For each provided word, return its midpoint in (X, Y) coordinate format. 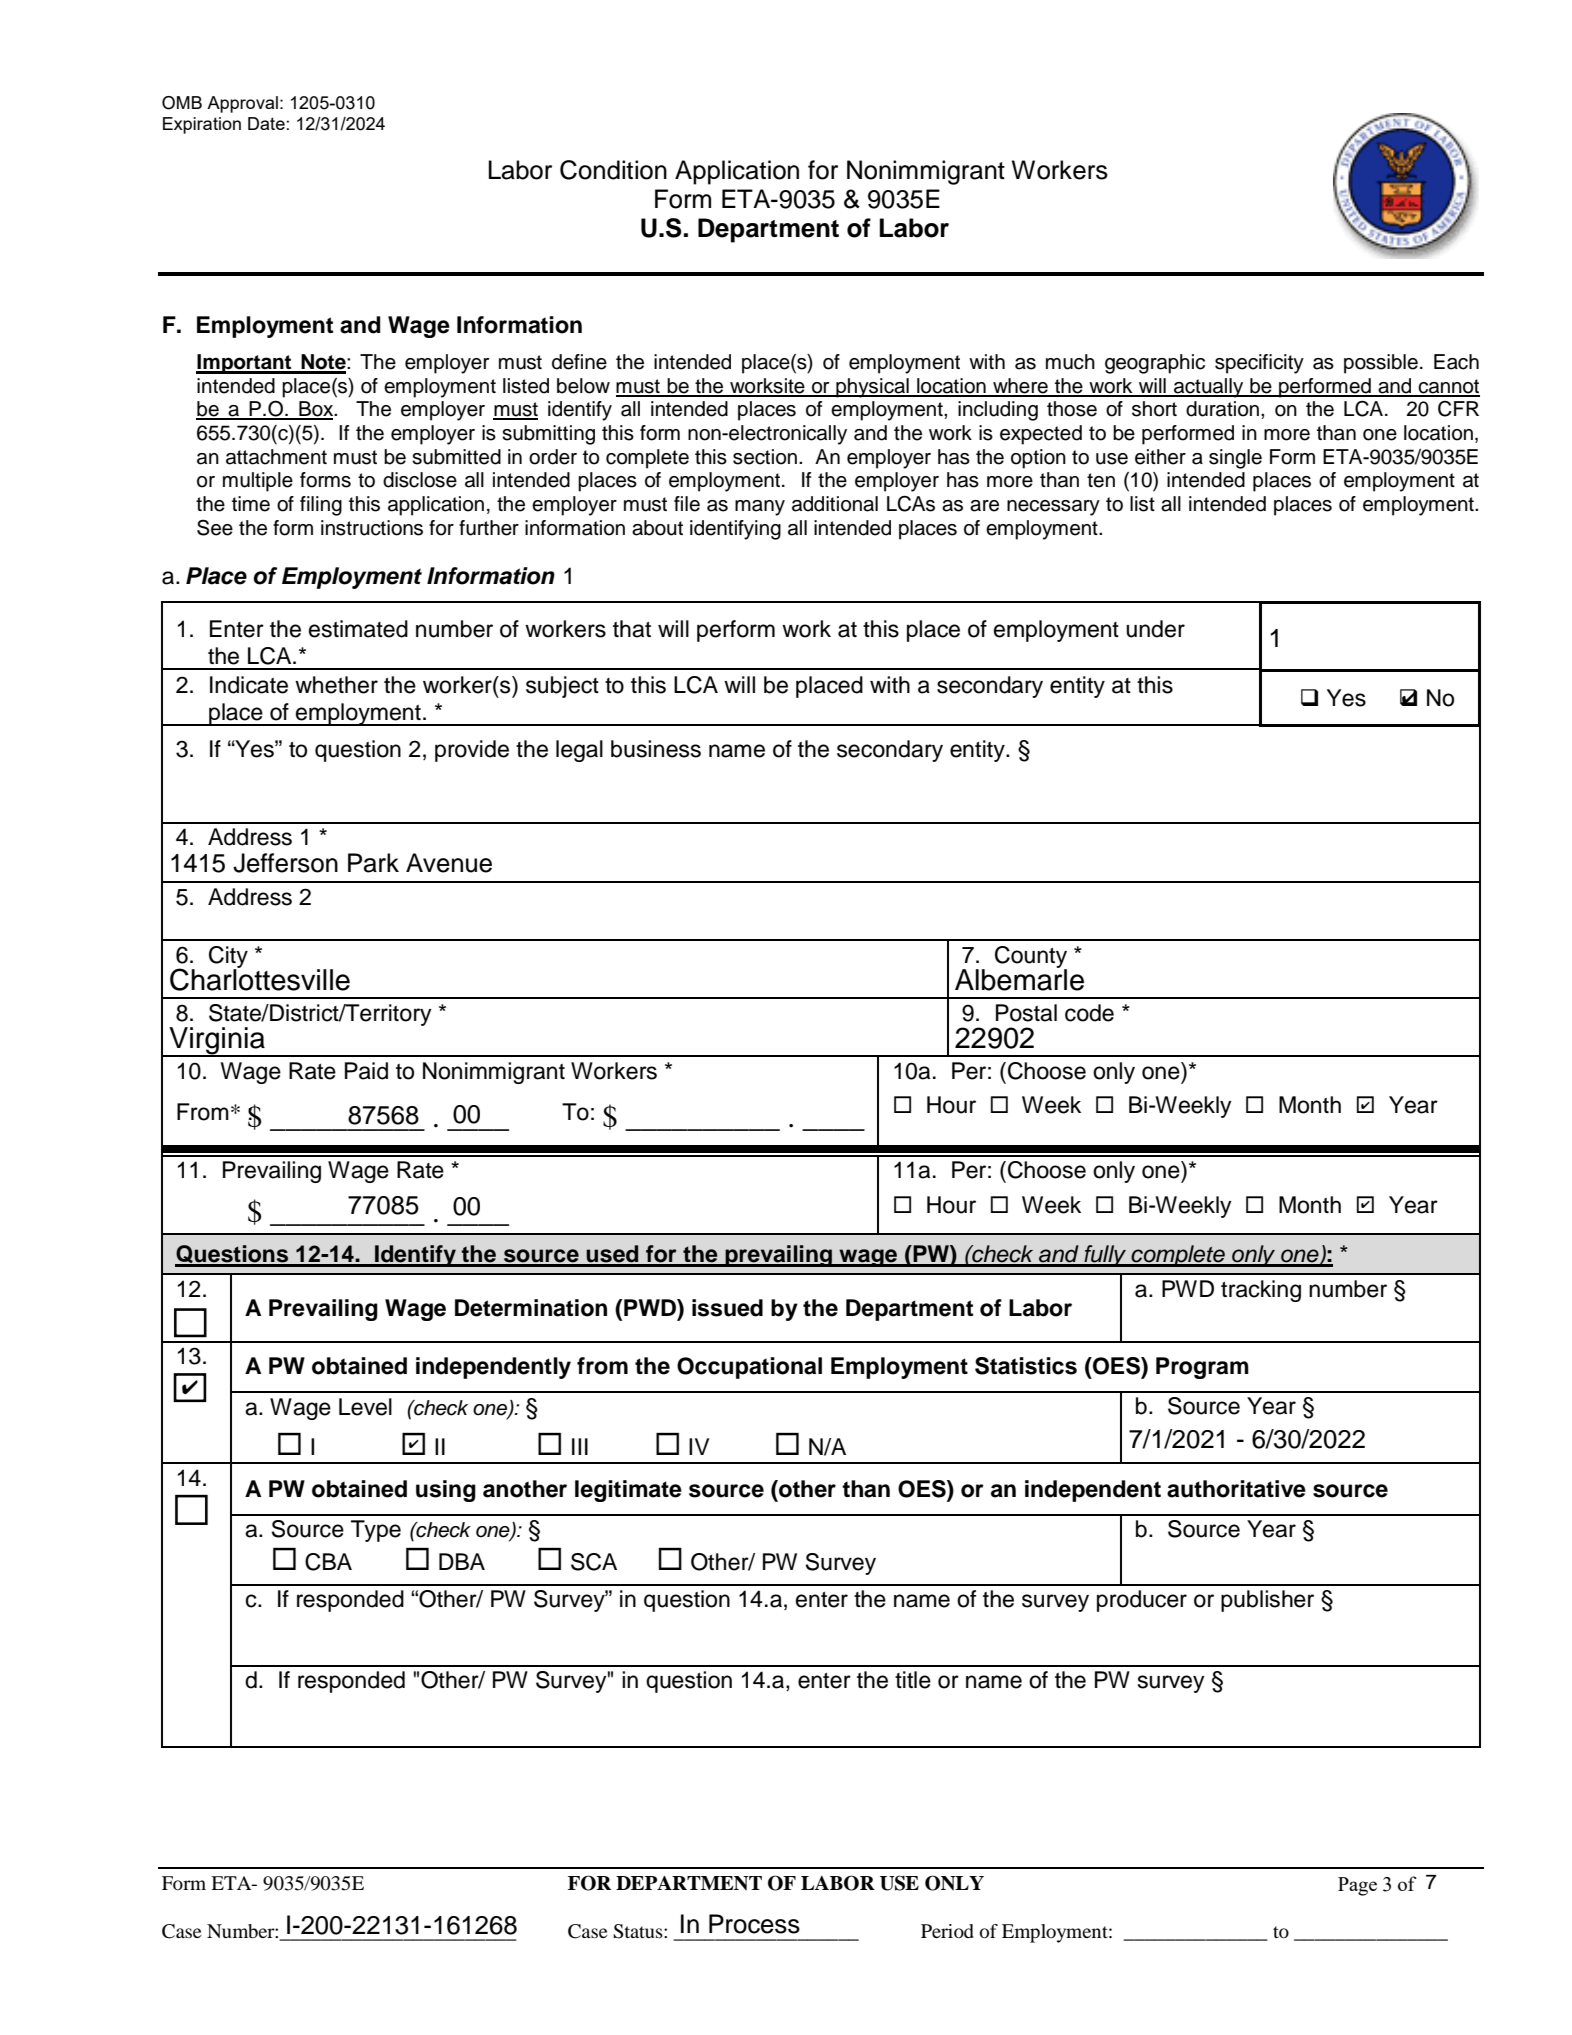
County (1031, 958)
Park (373, 863)
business (656, 749)
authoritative (1236, 1489)
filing (321, 506)
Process (754, 1924)
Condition (613, 170)
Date (266, 123)
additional (835, 504)
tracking (1261, 1291)
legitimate (628, 1491)
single (1235, 459)
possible (1381, 364)
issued (727, 1308)
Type (376, 1531)
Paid (366, 1071)
